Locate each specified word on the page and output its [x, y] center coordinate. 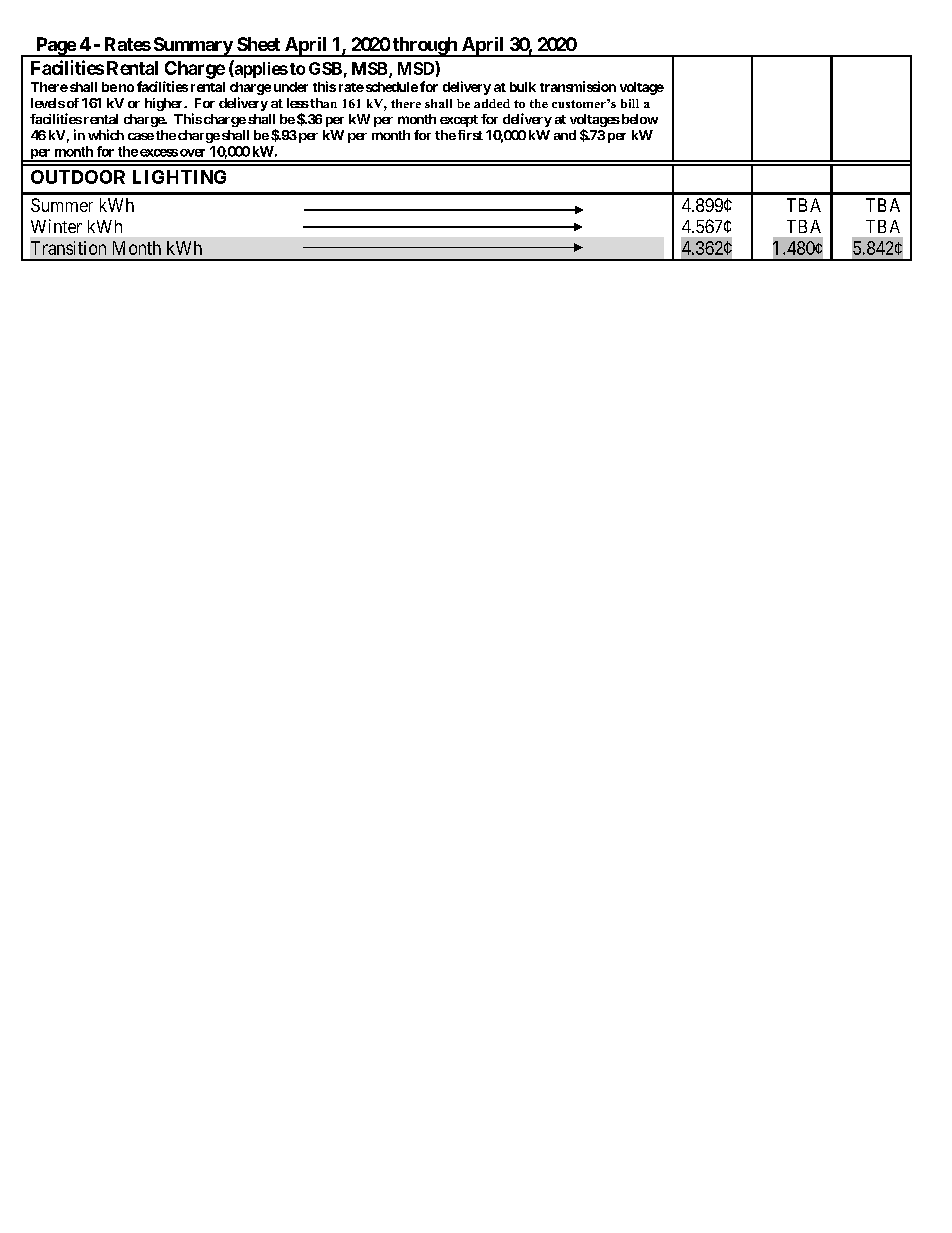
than [322, 103]
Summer [62, 205]
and [565, 135]
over [192, 153]
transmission [578, 86]
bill [630, 103]
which [106, 134]
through [425, 47]
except [459, 121]
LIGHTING [179, 177]
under [291, 87]
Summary [192, 47]
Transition [68, 248]
